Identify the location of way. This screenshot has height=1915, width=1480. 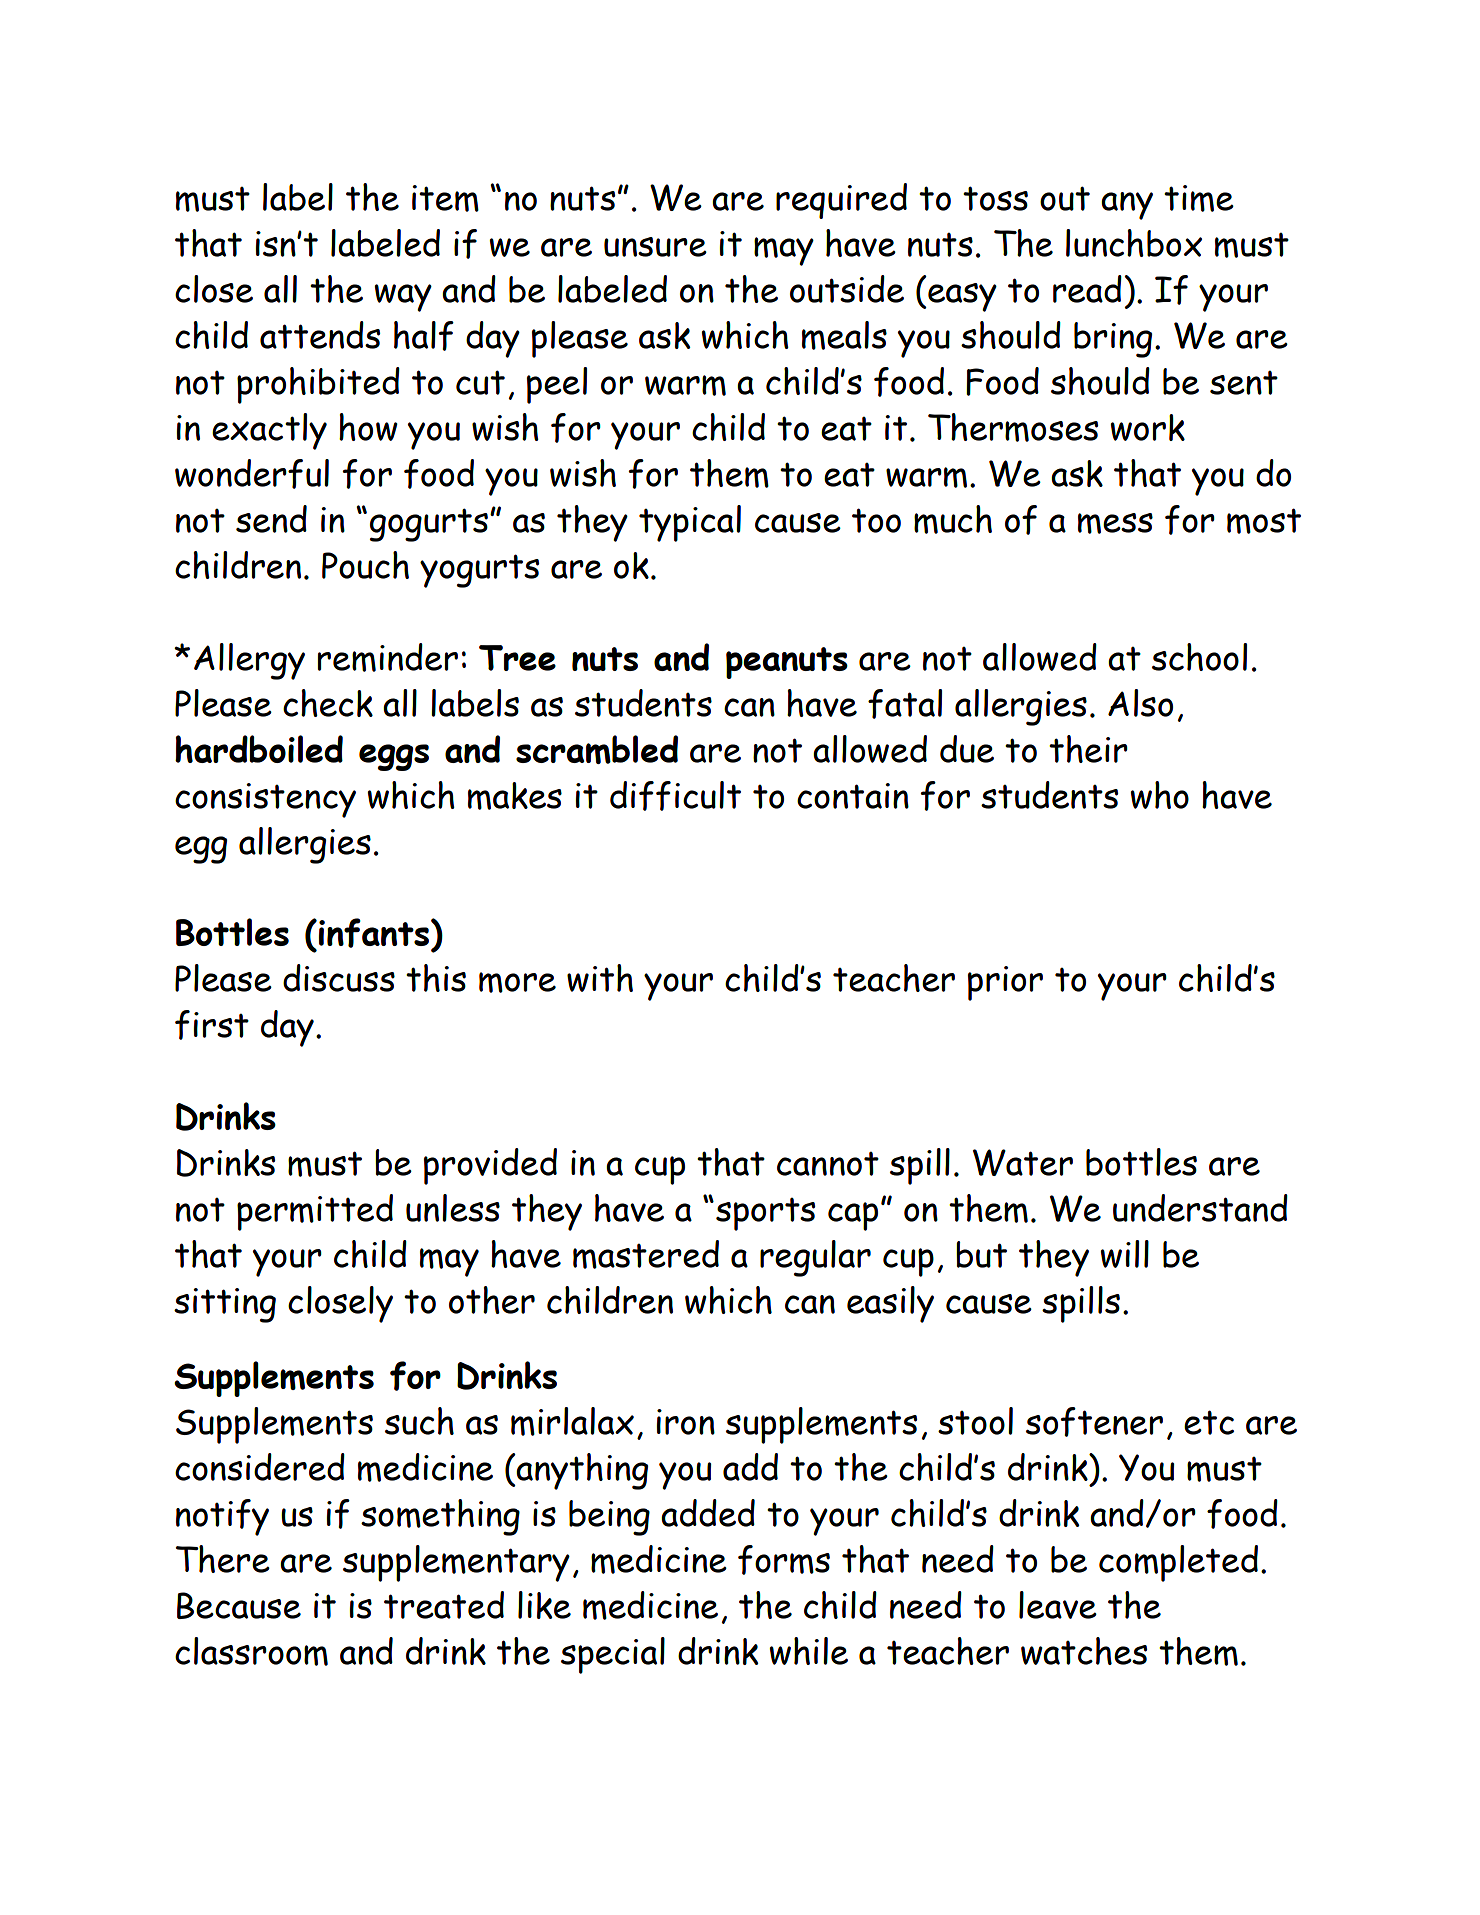
(403, 298).
